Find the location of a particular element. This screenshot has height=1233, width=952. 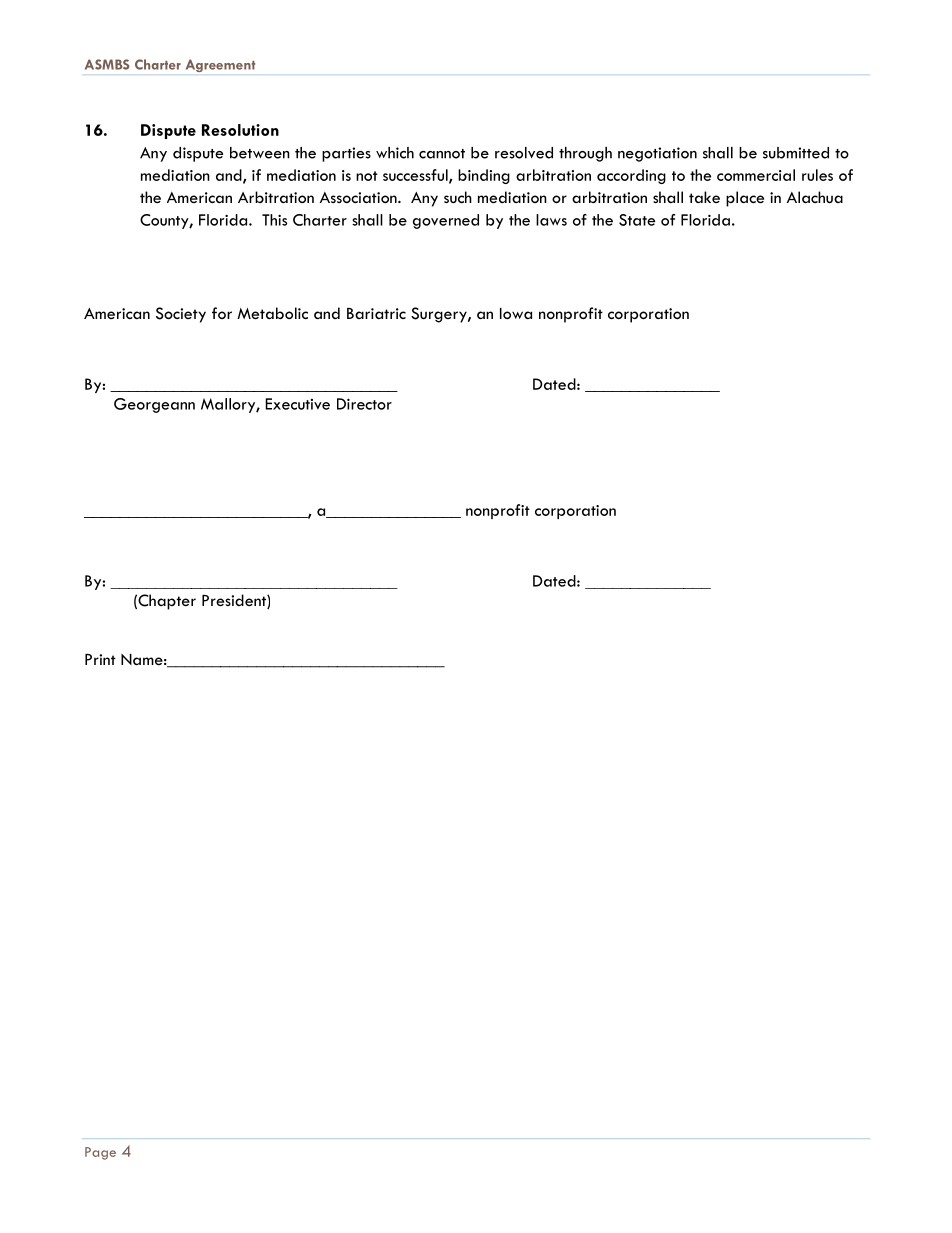

Agreement is located at coordinates (220, 65).
